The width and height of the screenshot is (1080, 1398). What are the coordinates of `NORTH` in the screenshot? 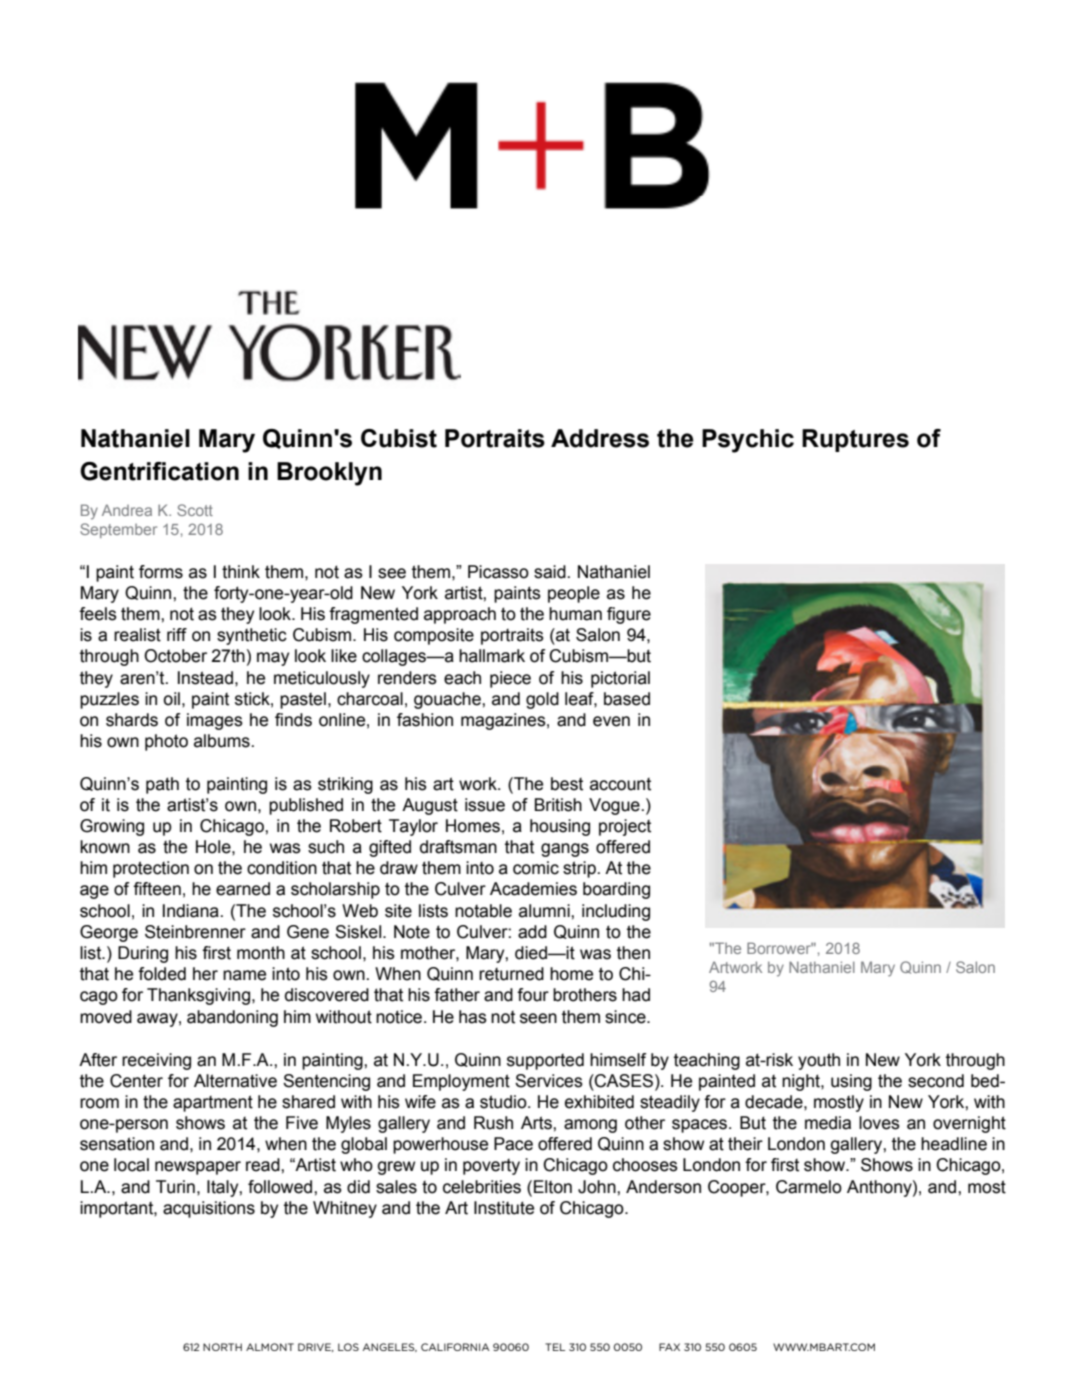 It's located at (222, 1347).
